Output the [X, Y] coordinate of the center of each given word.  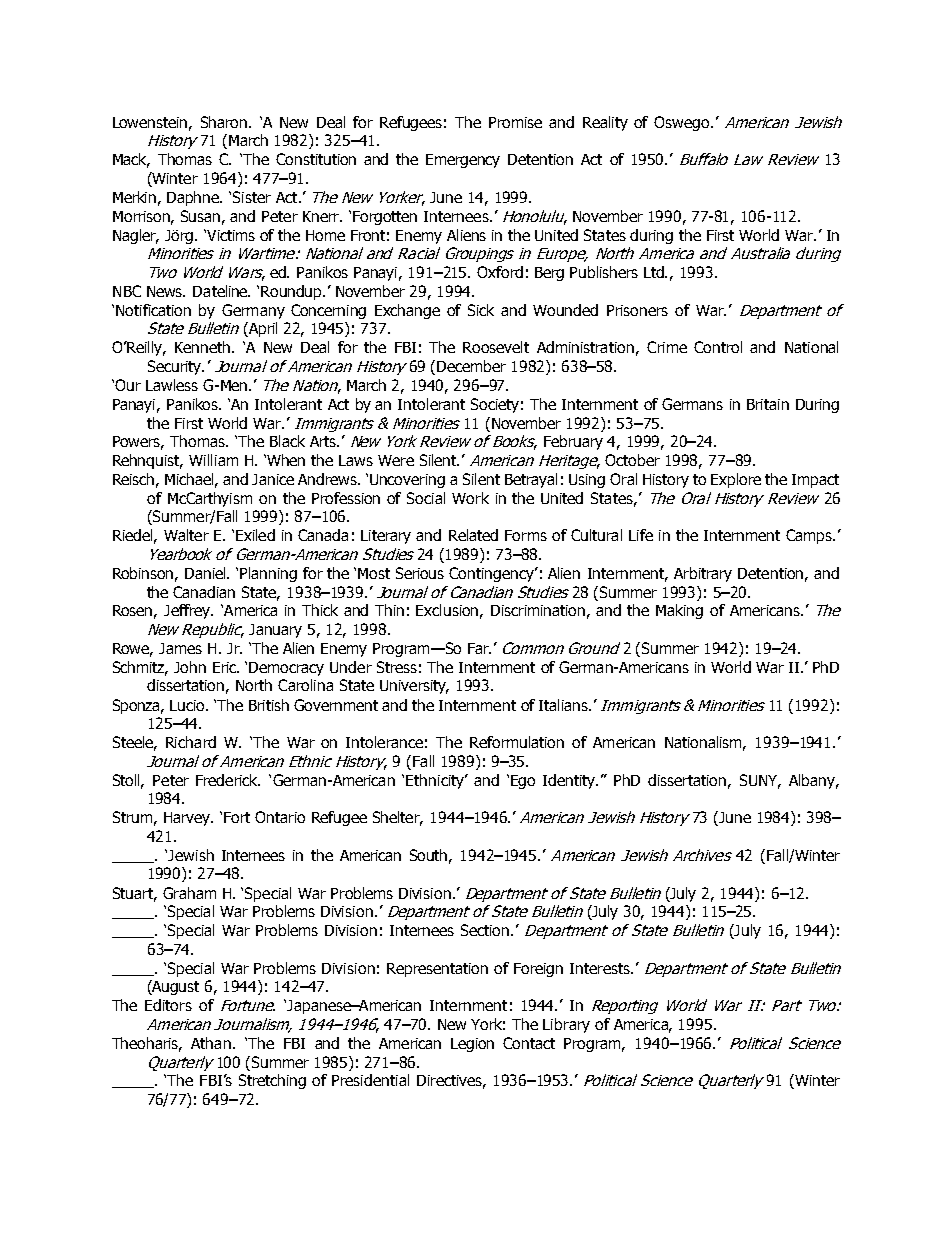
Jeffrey [188, 611]
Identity [570, 781]
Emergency [463, 161]
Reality [605, 123]
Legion [472, 1045]
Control [718, 347]
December [471, 366]
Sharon [225, 122]
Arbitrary [703, 574]
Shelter [398, 818]
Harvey [188, 819]
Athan [212, 1043]
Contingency [493, 574]
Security [176, 367]
